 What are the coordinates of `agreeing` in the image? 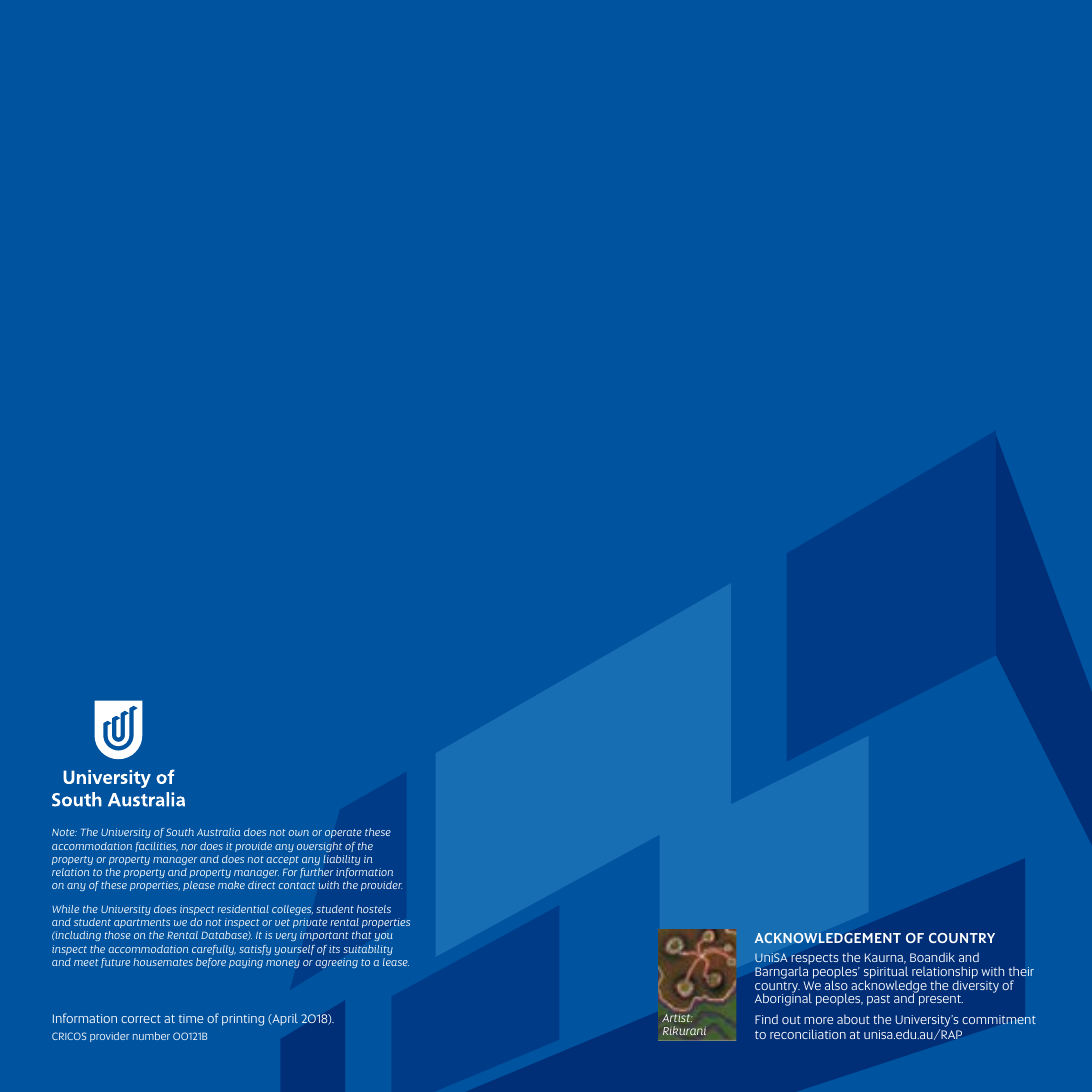 It's located at (337, 963).
